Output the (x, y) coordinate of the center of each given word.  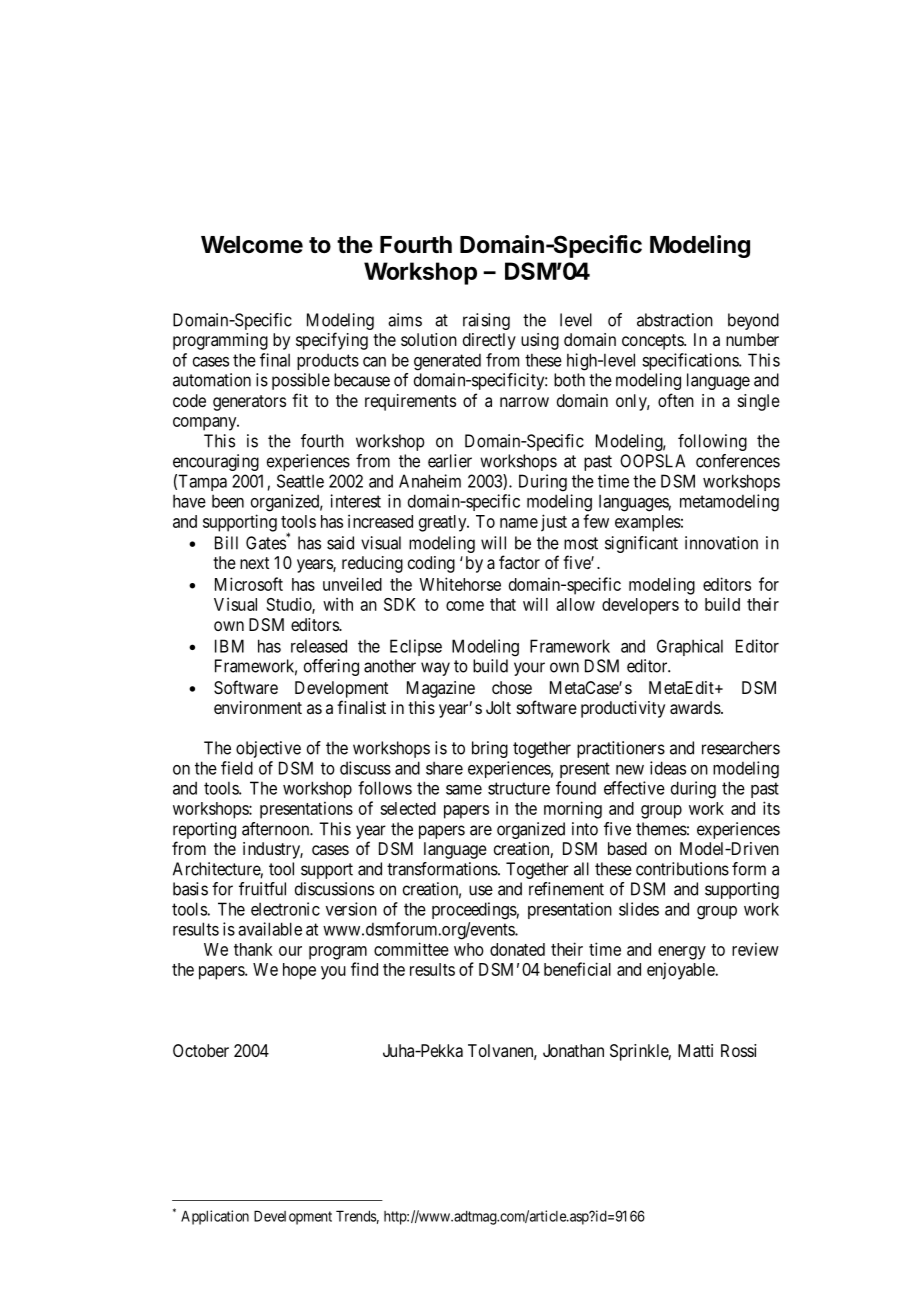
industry (273, 850)
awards (695, 707)
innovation (721, 543)
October (201, 1050)
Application (215, 1217)
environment (258, 707)
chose (512, 687)
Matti (695, 1050)
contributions (682, 869)
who (469, 949)
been (228, 501)
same (464, 790)
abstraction (675, 320)
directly (489, 341)
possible (301, 381)
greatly (444, 523)
